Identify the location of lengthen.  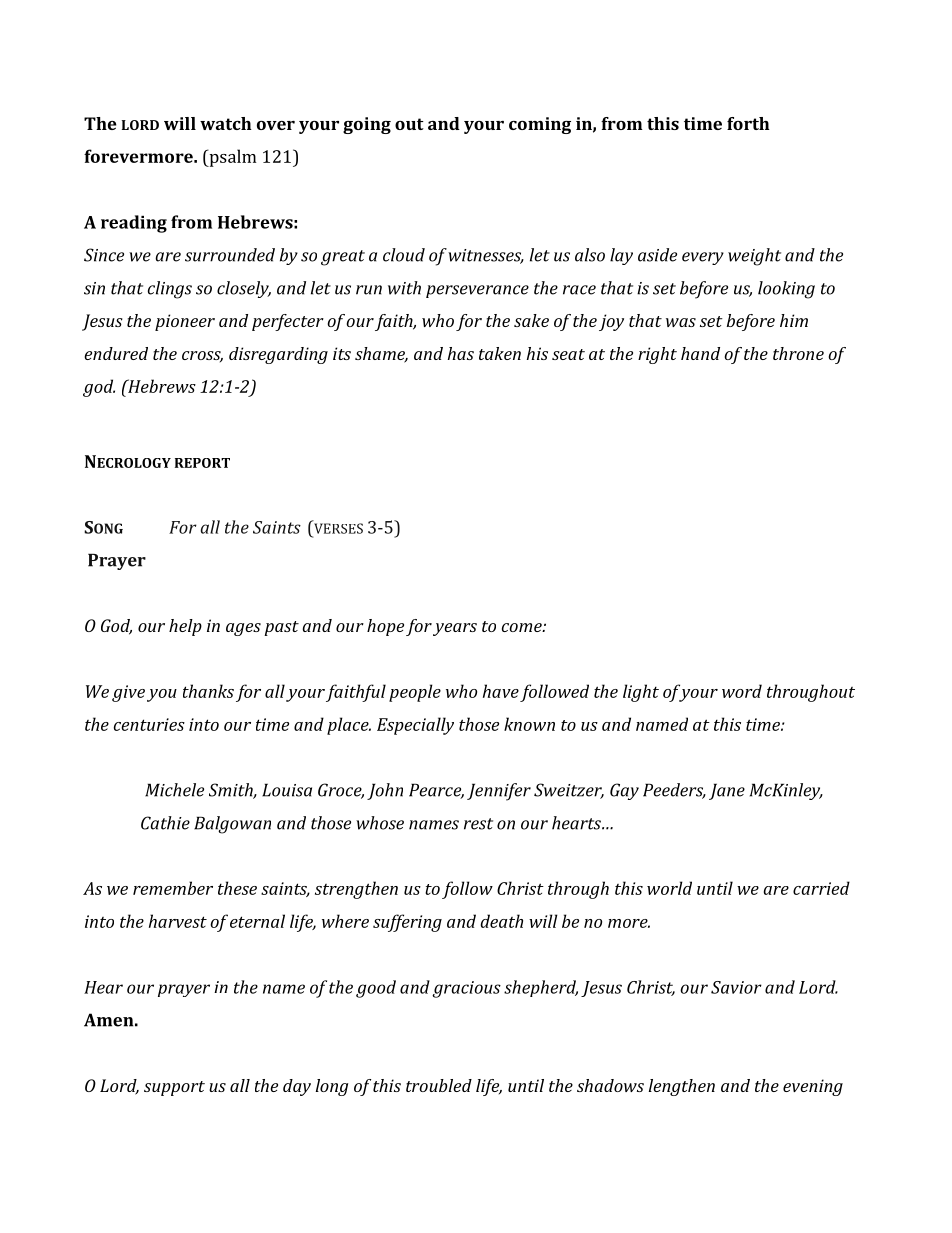
(682, 1087).
